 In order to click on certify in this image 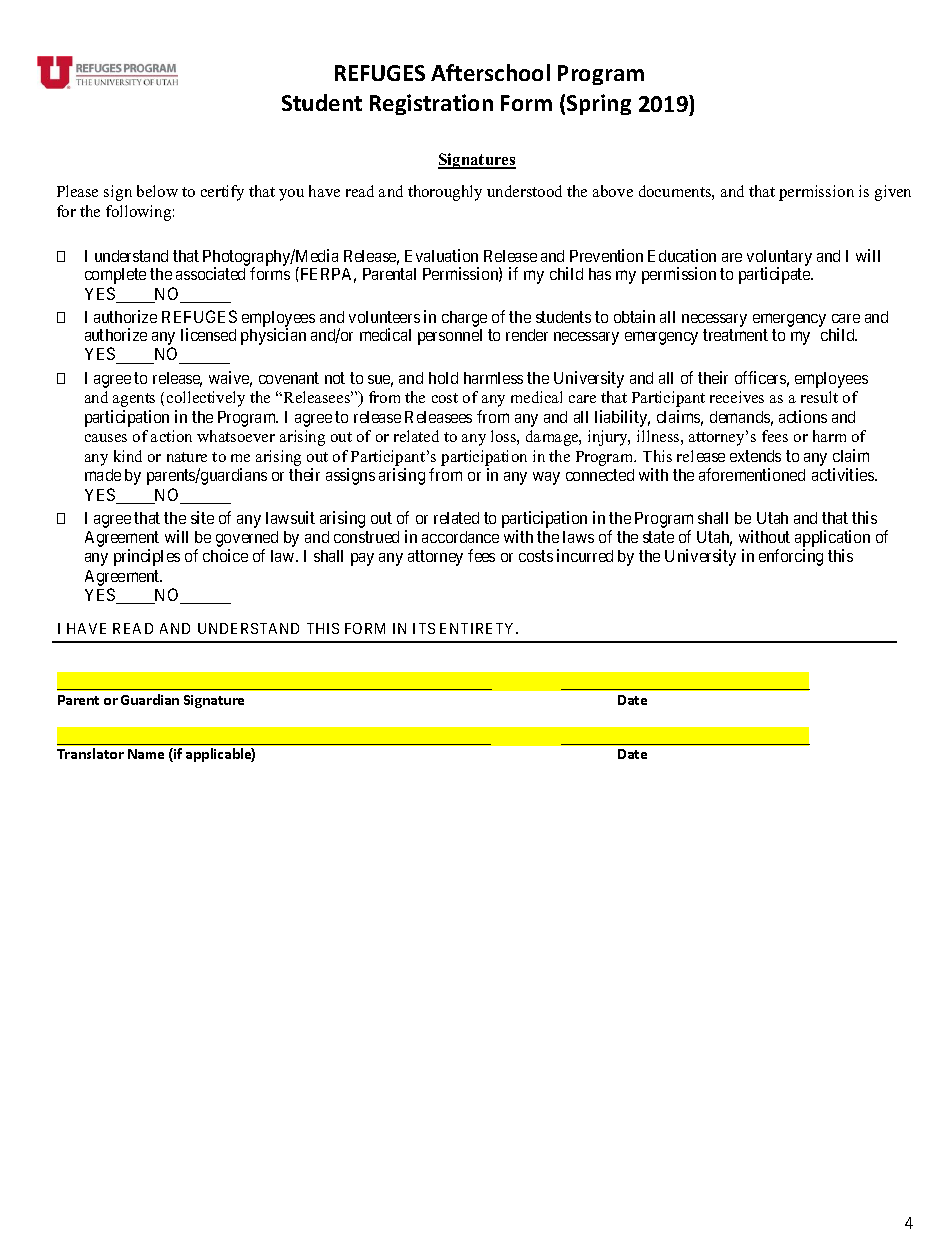, I will do `click(222, 193)`.
